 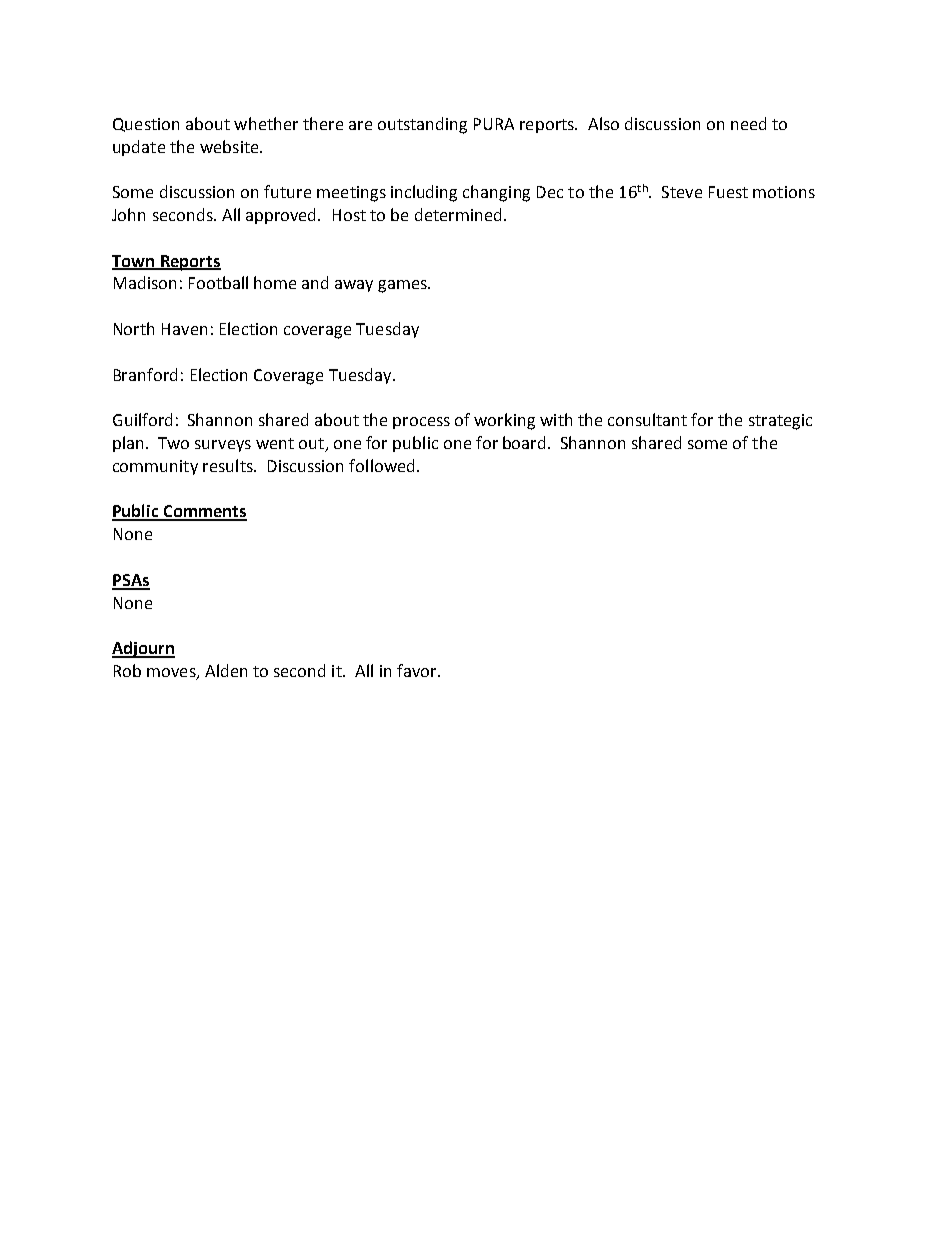 What do you see at coordinates (226, 670) in the document?
I see `Alden` at bounding box center [226, 670].
